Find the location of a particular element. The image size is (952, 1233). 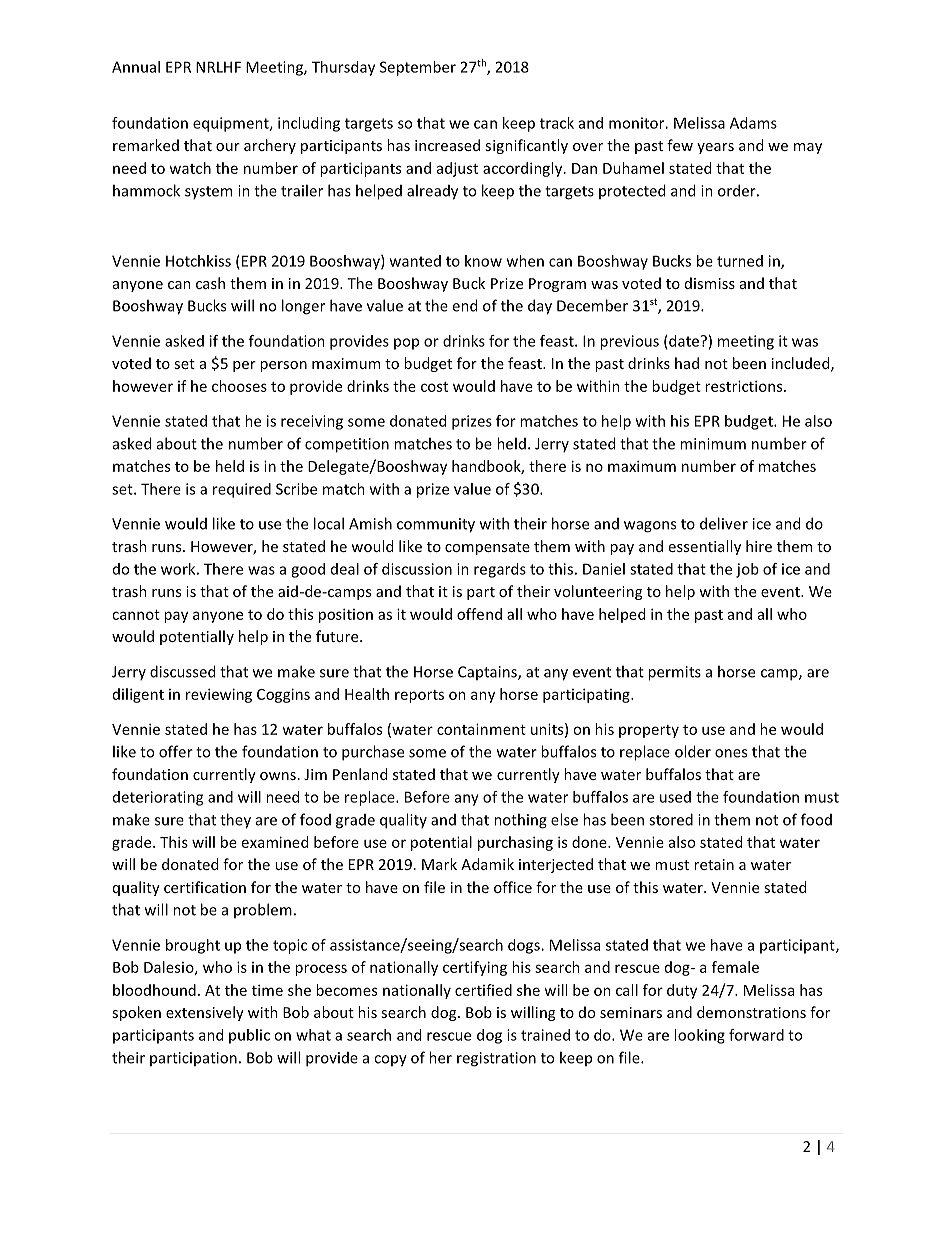

they is located at coordinates (235, 821).
